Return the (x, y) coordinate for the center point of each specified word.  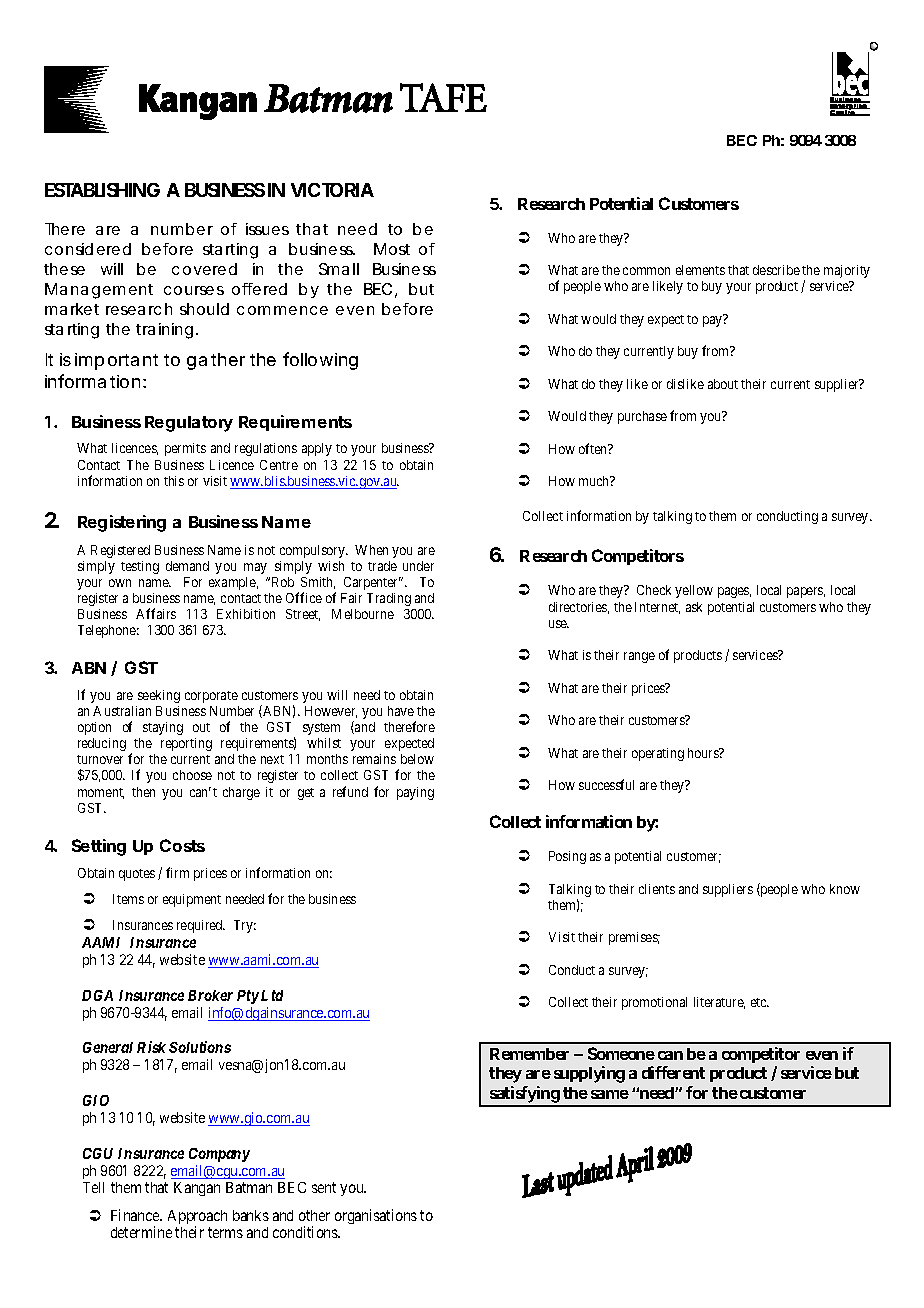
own (120, 583)
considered (88, 249)
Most (392, 249)
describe (776, 270)
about (723, 384)
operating (658, 754)
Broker (210, 995)
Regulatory (189, 424)
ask (694, 607)
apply (317, 449)
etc (760, 1002)
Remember (529, 1054)
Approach (197, 1218)
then (143, 792)
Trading (389, 599)
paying (415, 793)
